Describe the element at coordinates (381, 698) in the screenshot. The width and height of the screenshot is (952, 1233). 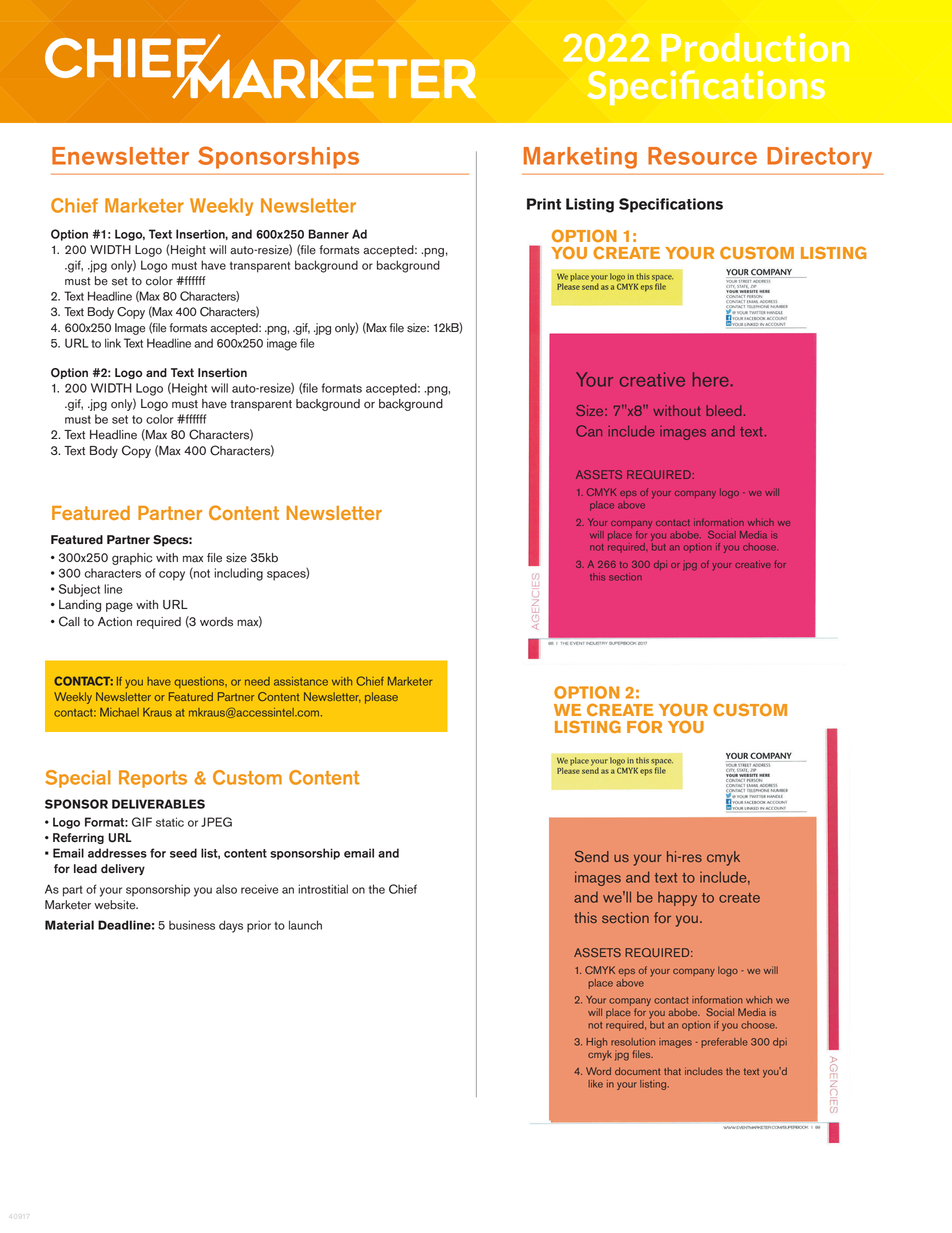
I see `please` at that location.
